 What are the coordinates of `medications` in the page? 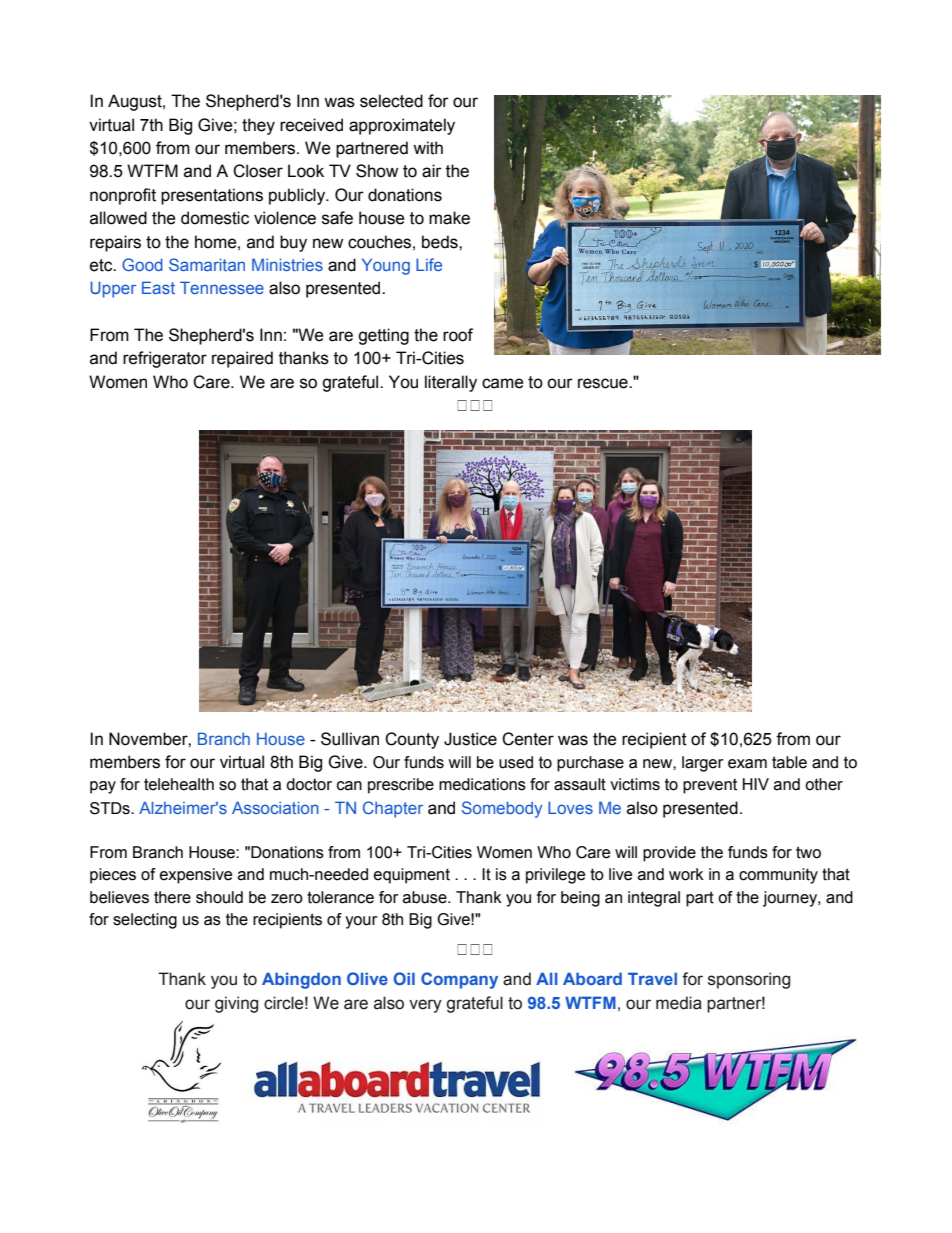 It's located at (482, 784).
